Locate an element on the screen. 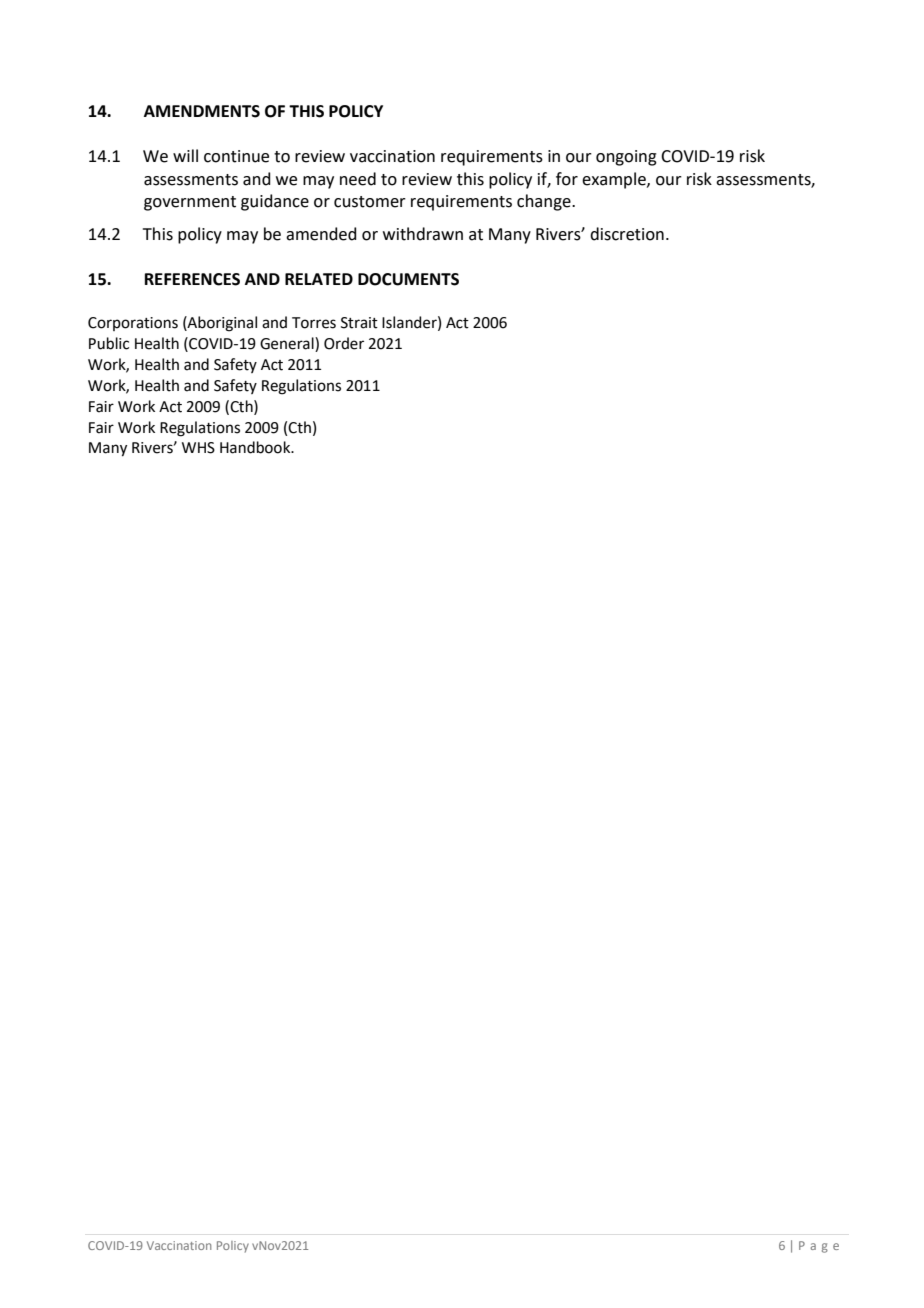  Public is located at coordinates (109, 343).
